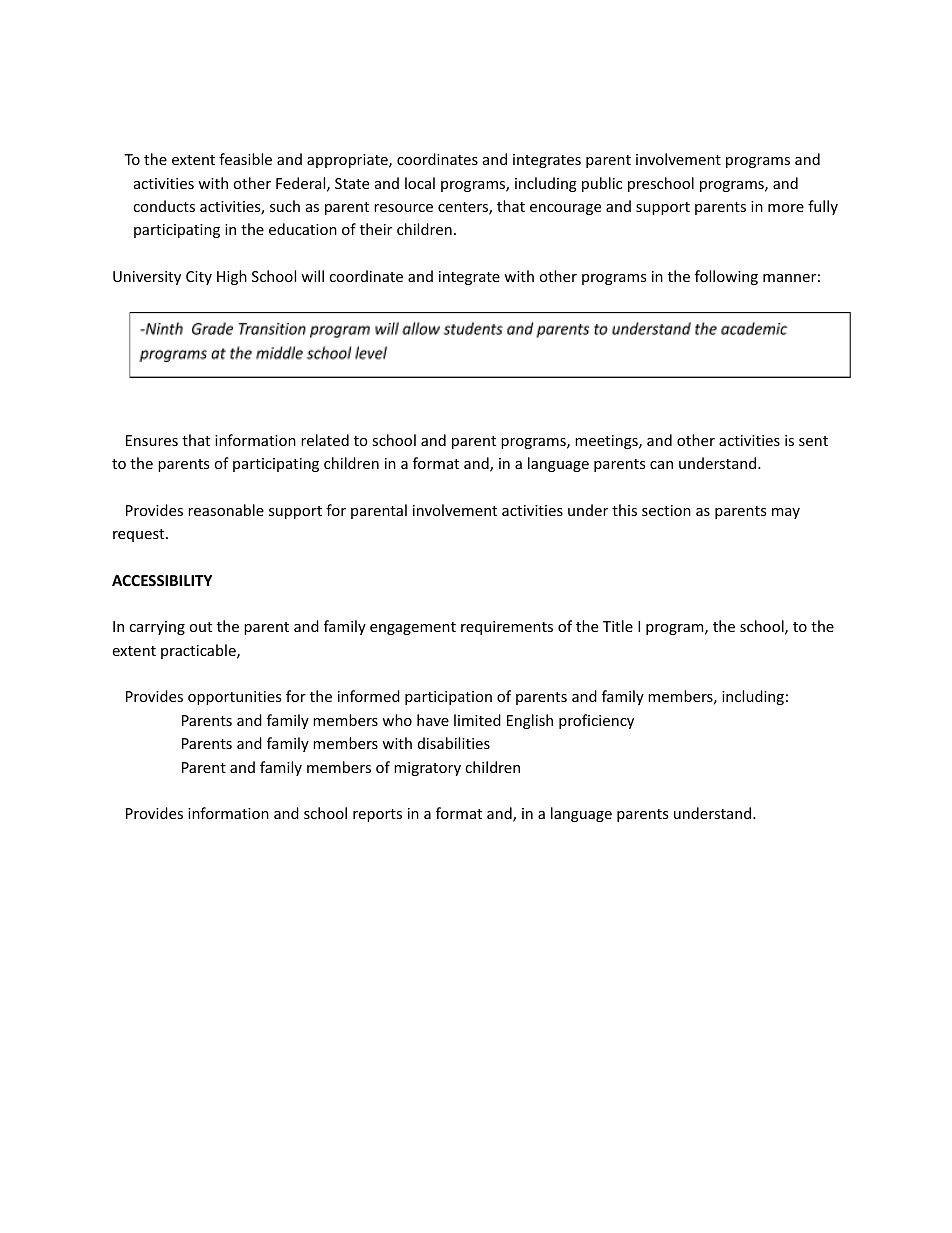  What do you see at coordinates (312, 276) in the image?
I see `will` at bounding box center [312, 276].
